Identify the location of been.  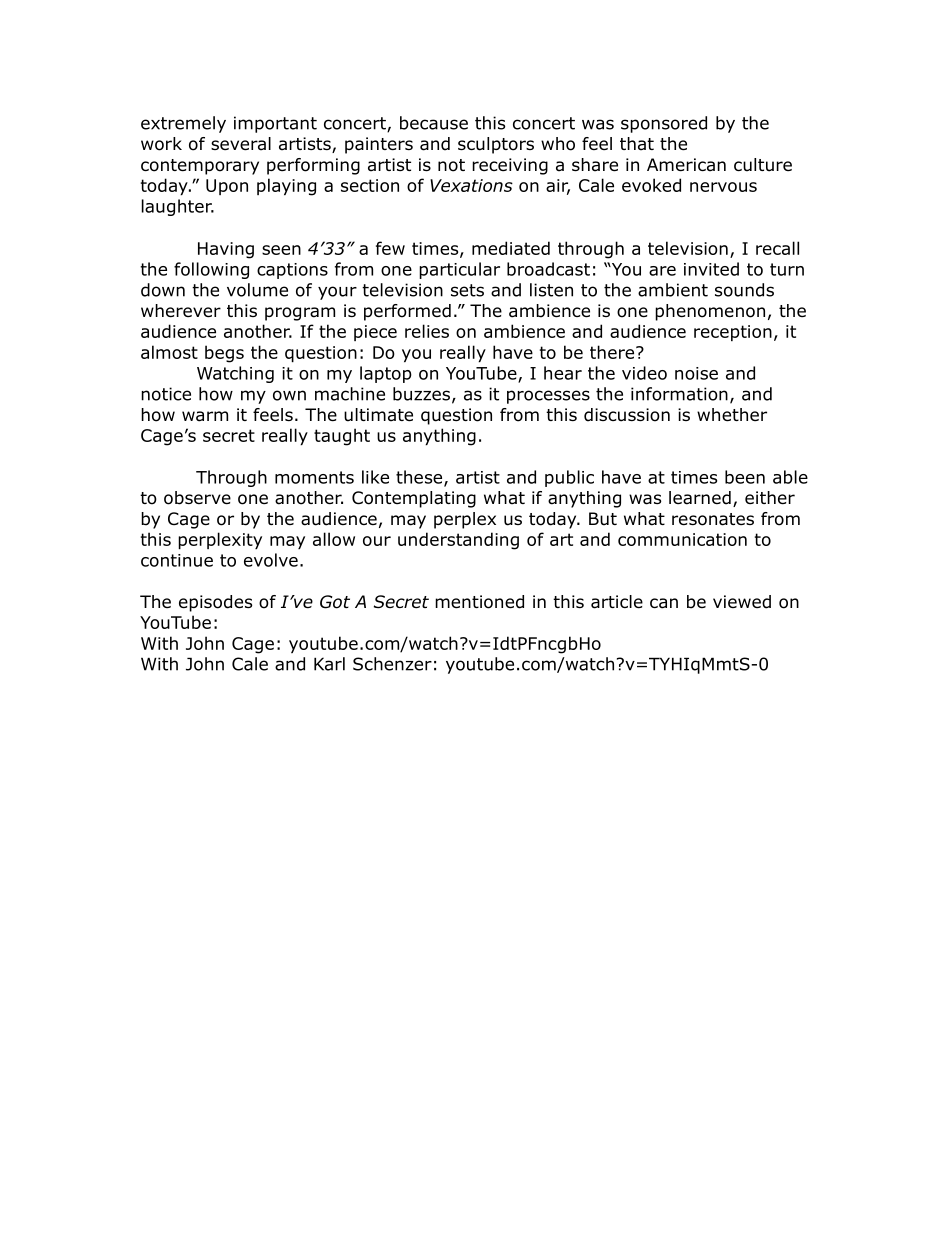
(745, 477).
